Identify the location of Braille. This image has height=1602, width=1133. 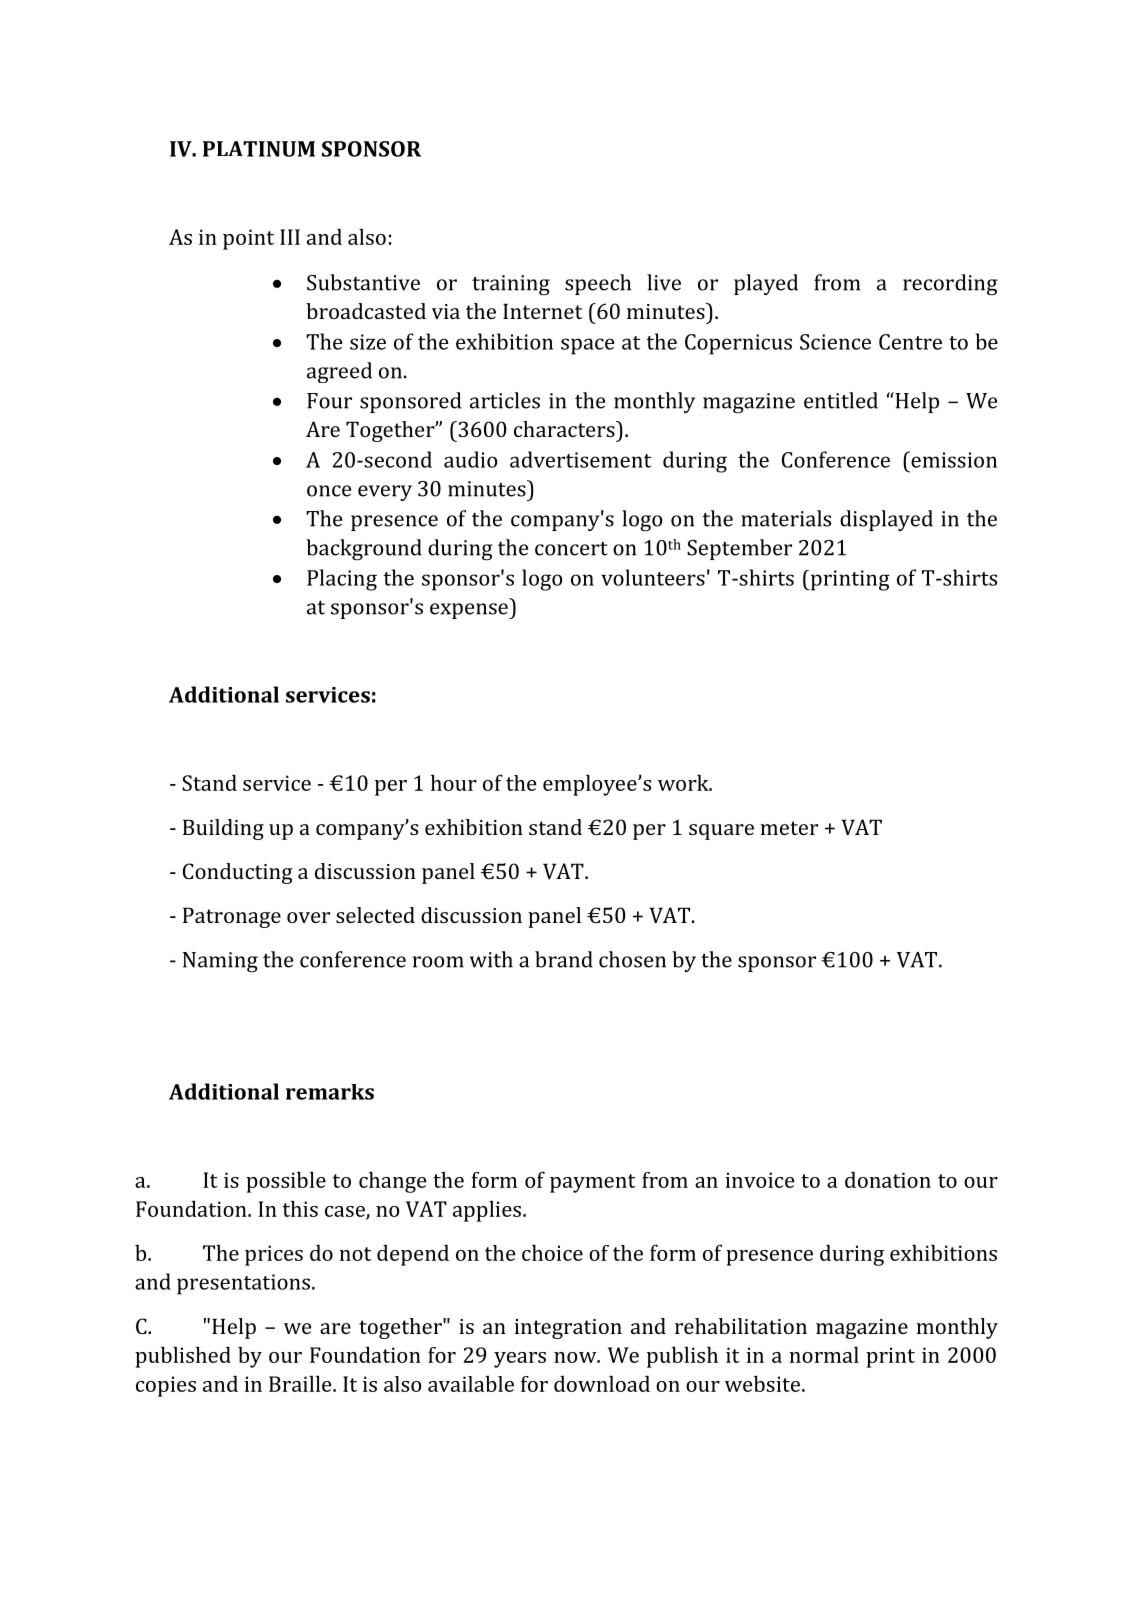
(301, 1383).
